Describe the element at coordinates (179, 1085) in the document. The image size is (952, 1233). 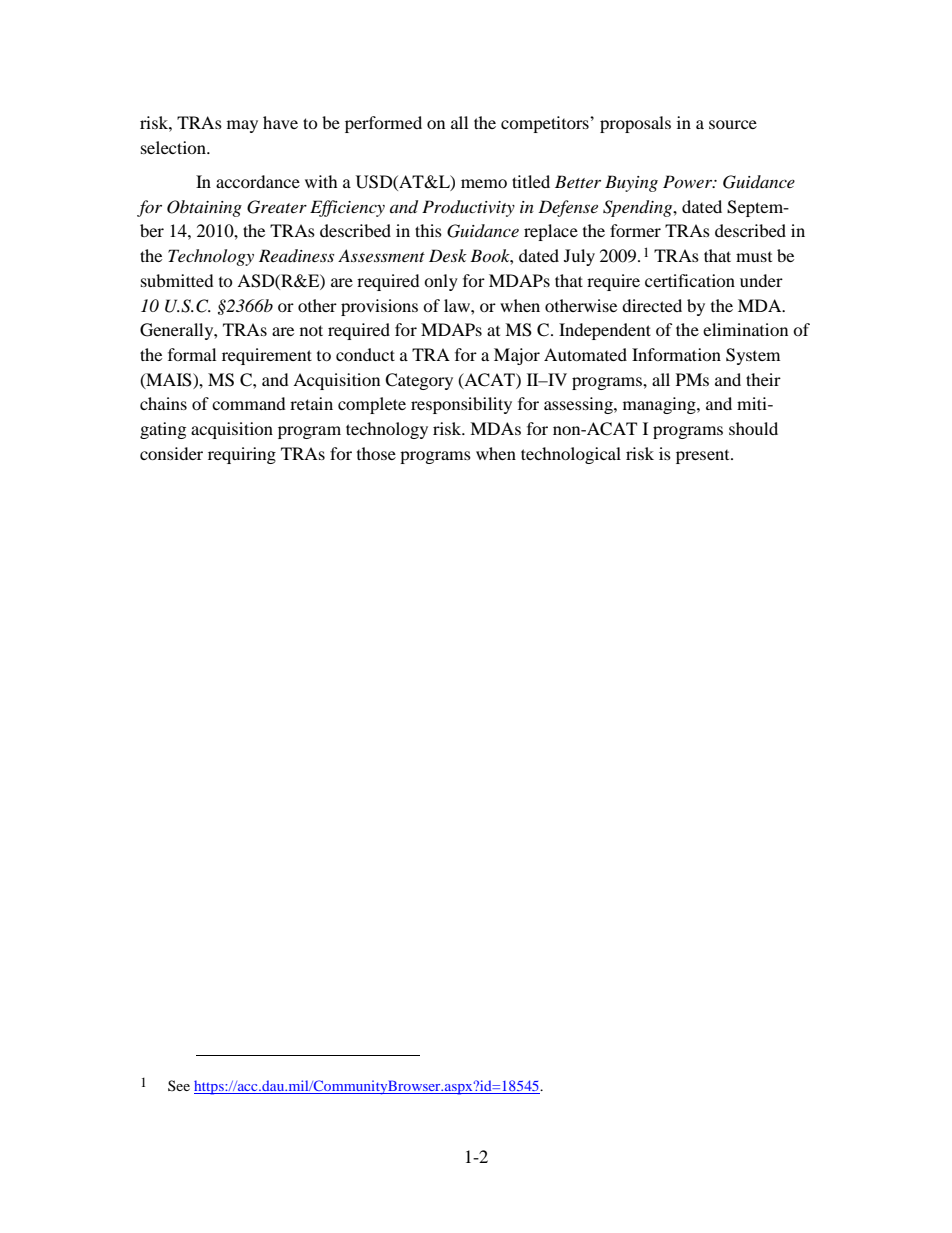
I see `See` at that location.
